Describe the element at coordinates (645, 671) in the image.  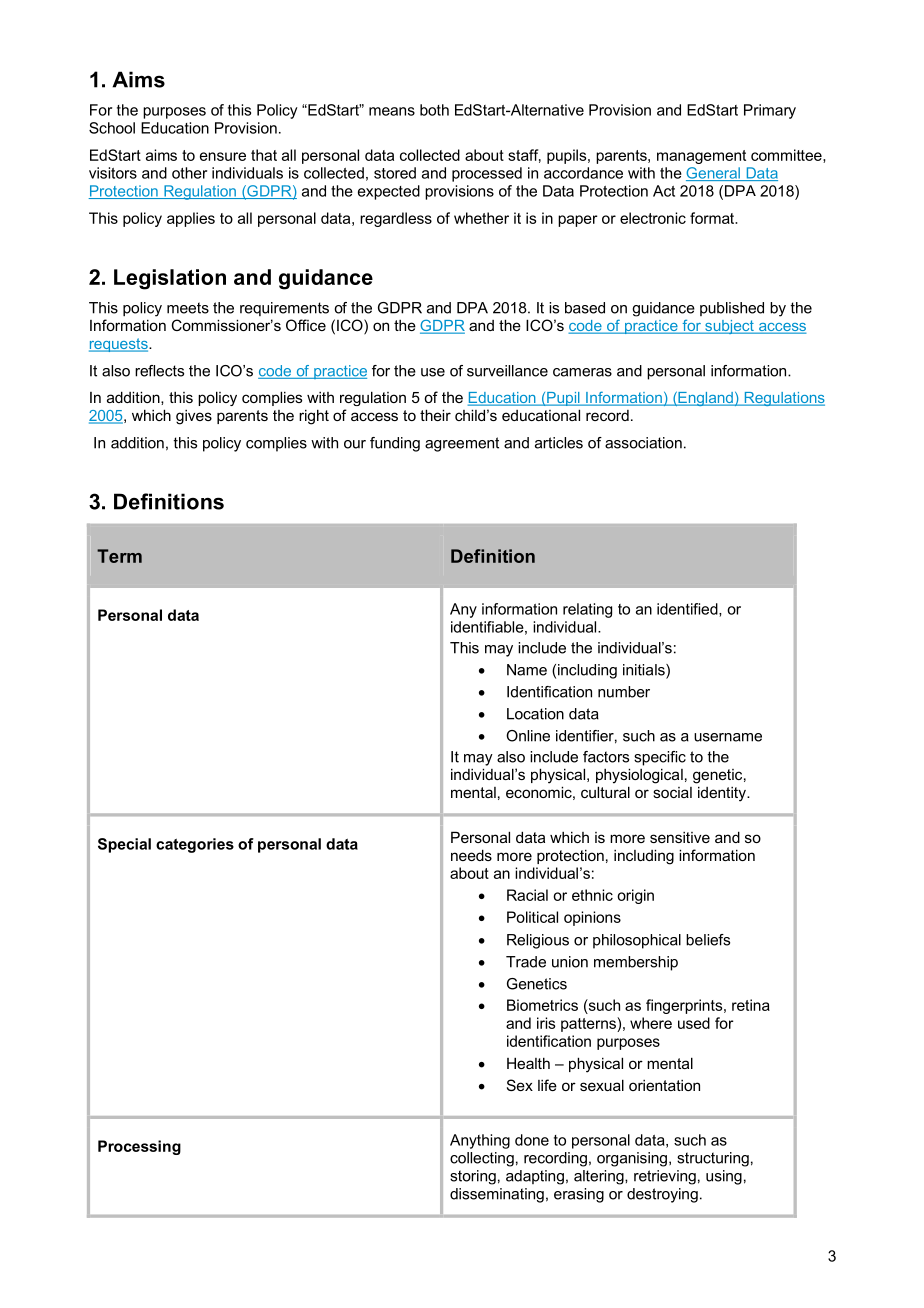
I see `initials` at that location.
